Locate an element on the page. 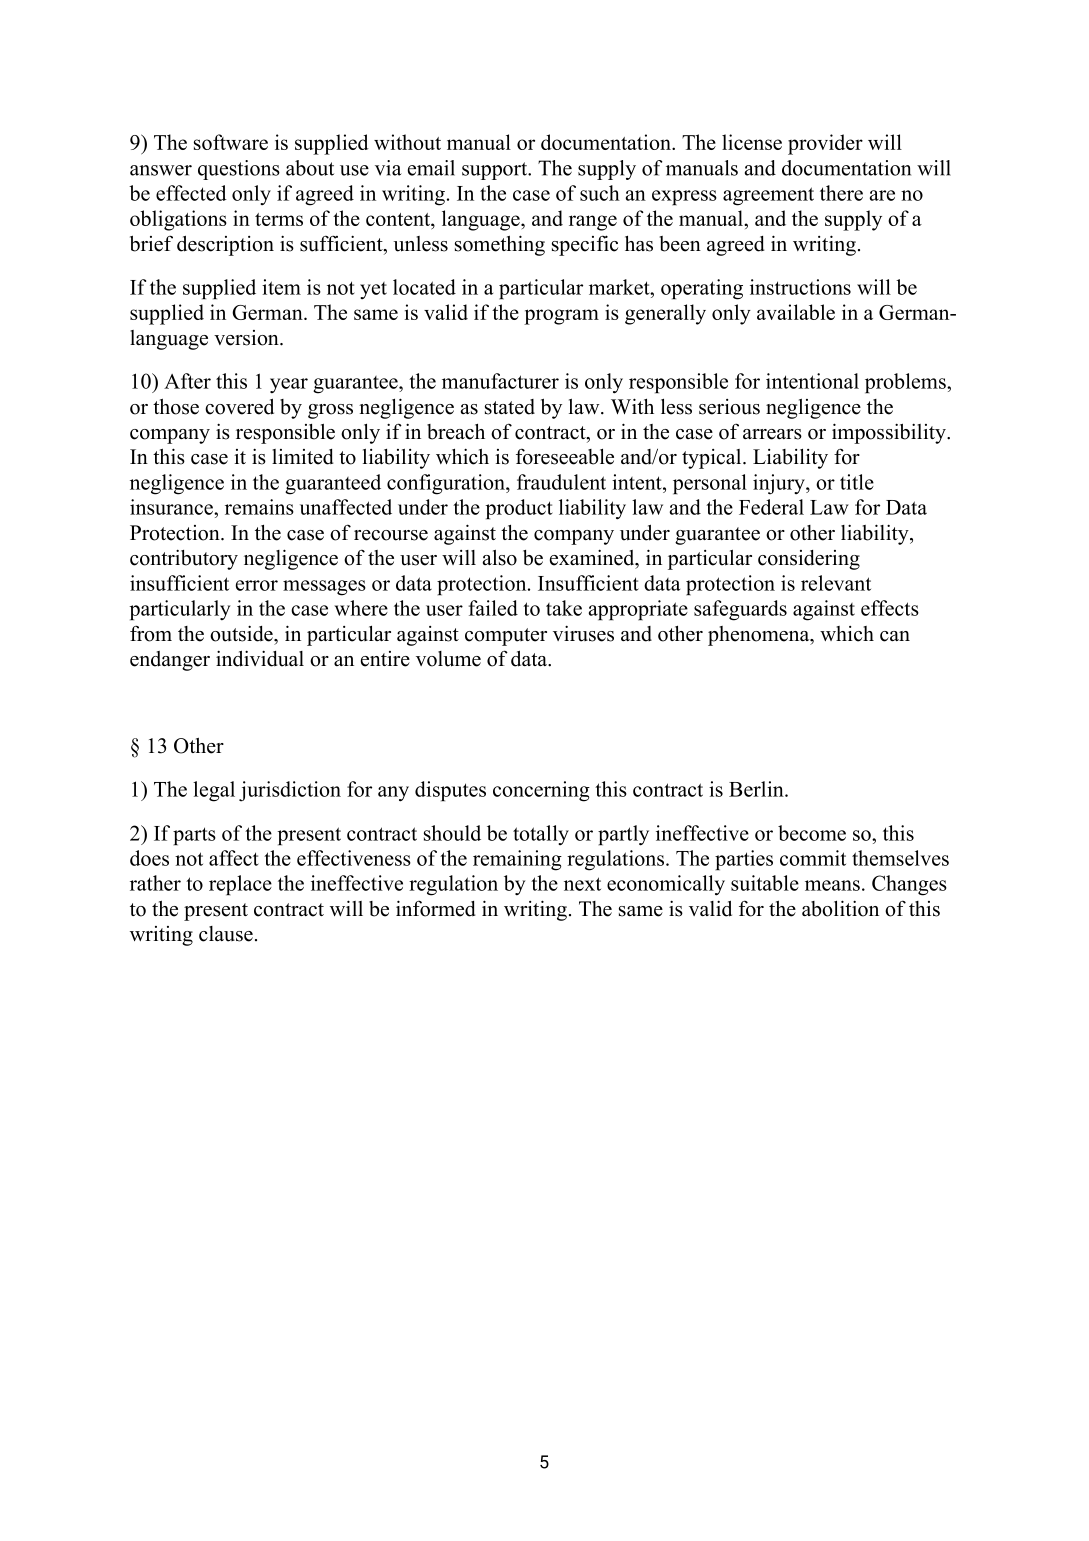  questions is located at coordinates (239, 170).
